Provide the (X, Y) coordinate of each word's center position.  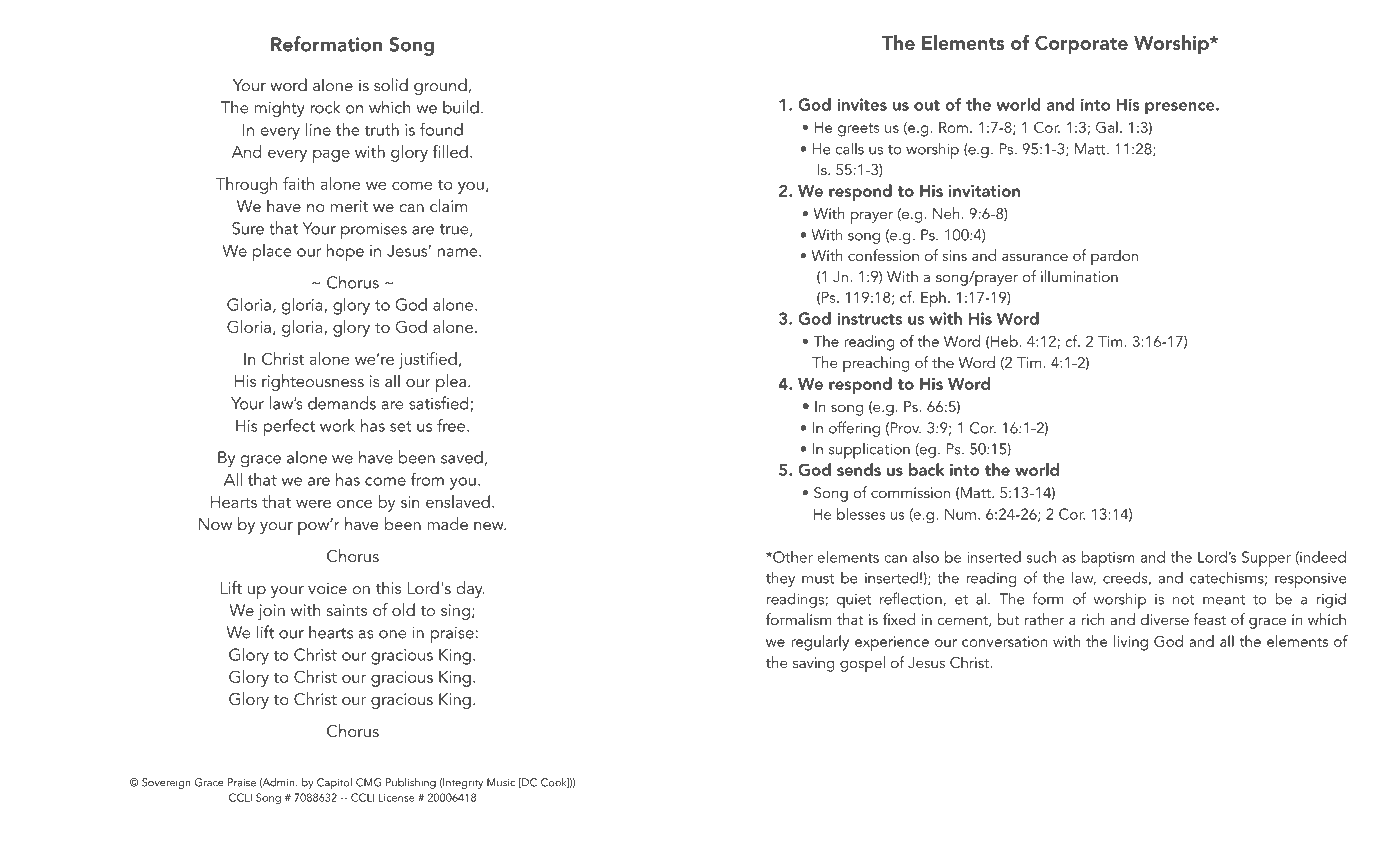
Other (792, 557)
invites (862, 104)
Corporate (1081, 44)
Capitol (334, 784)
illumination (1079, 276)
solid (391, 84)
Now (215, 524)
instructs (869, 318)
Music (501, 782)
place (272, 253)
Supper (1266, 559)
